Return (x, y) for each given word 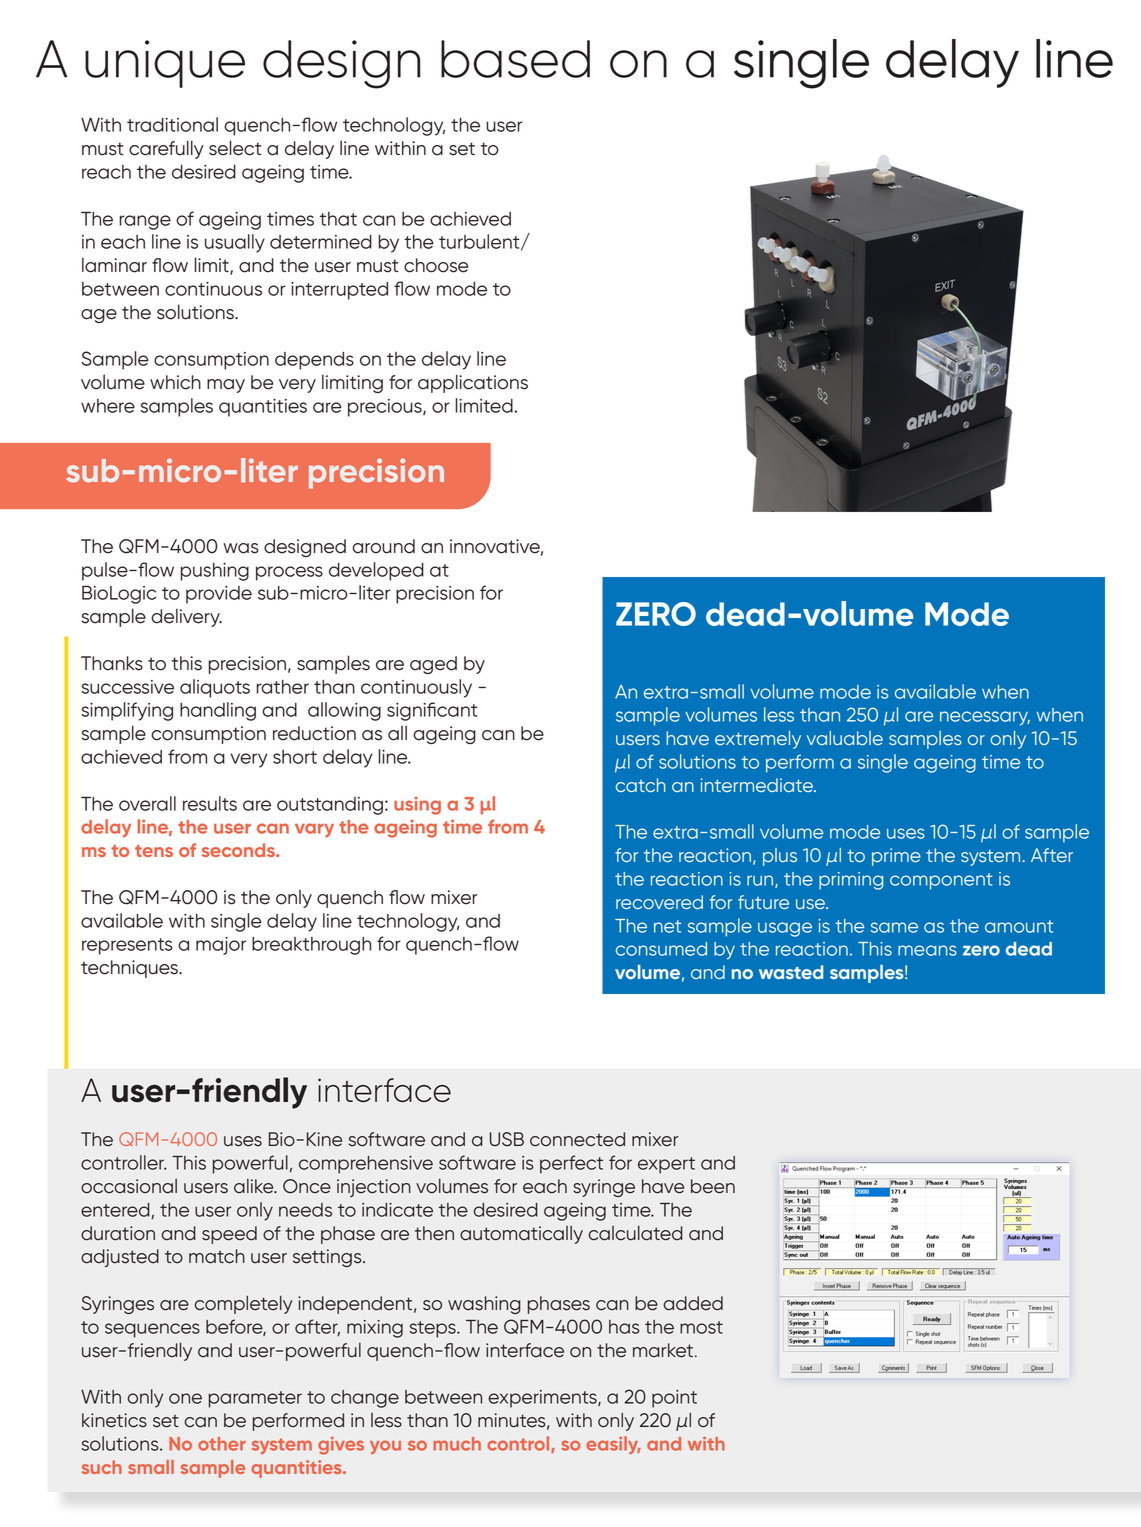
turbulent (480, 242)
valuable (845, 738)
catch (640, 785)
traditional (172, 124)
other (222, 1444)
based (515, 59)
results (210, 803)
